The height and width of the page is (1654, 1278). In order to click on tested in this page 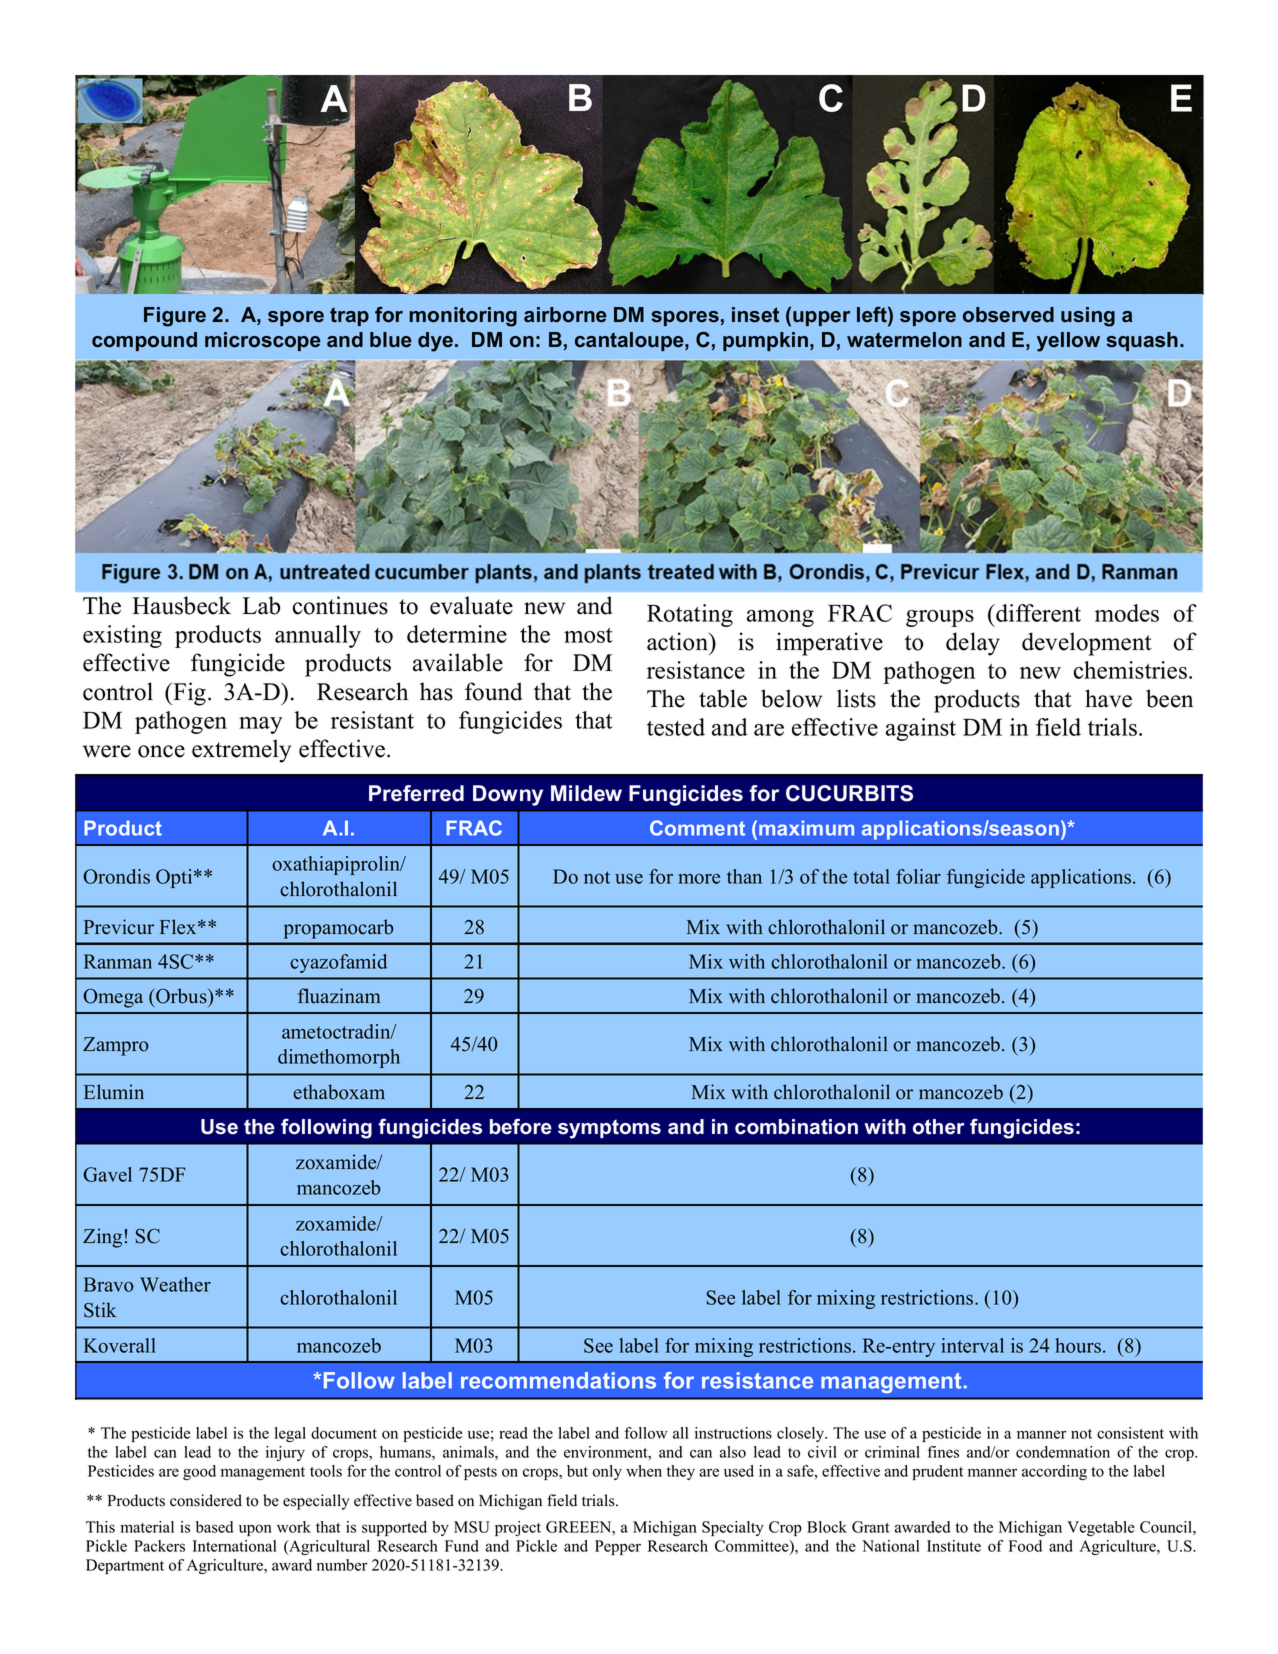, I will do `click(676, 727)`.
